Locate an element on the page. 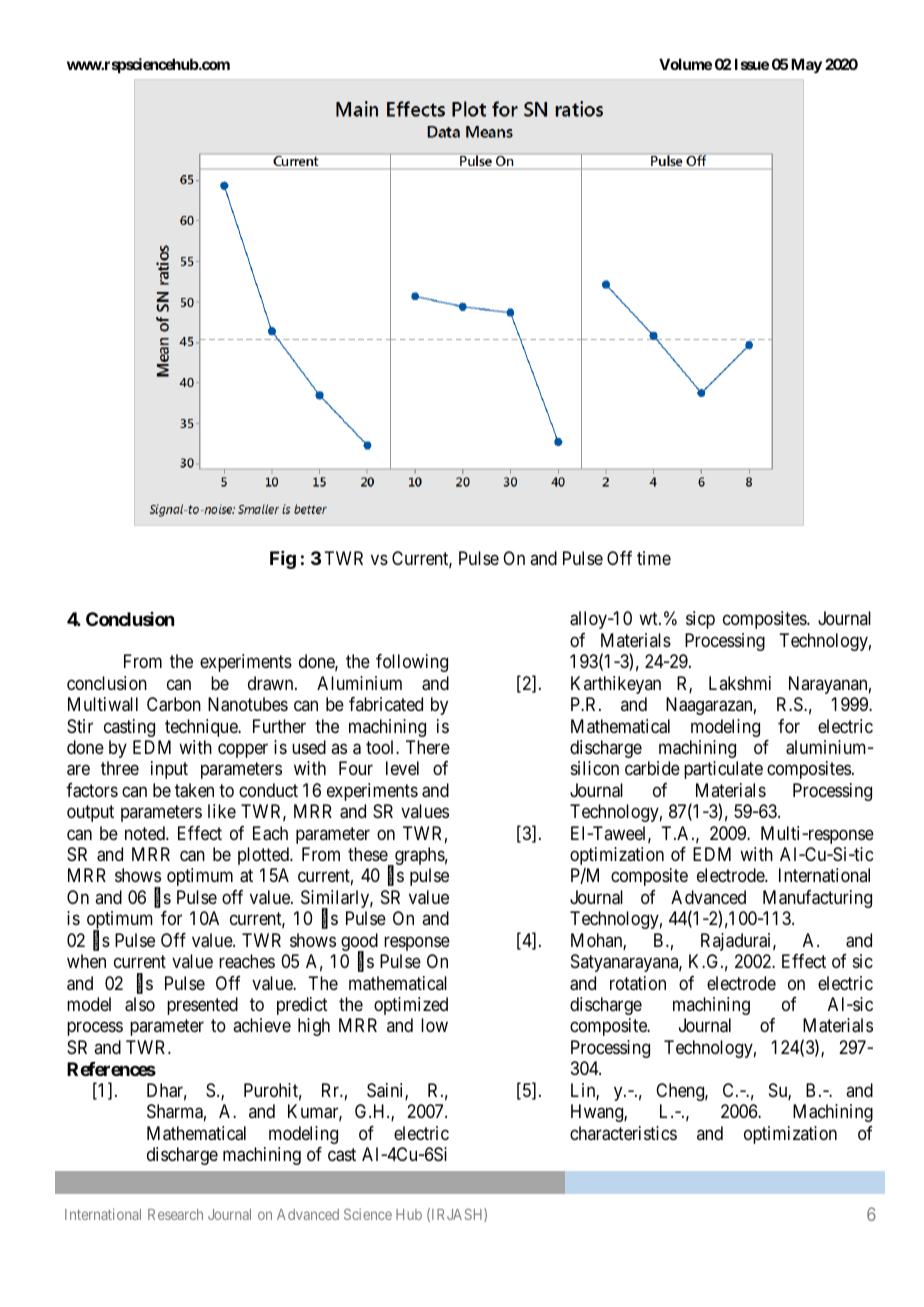  Issue is located at coordinates (752, 64).
